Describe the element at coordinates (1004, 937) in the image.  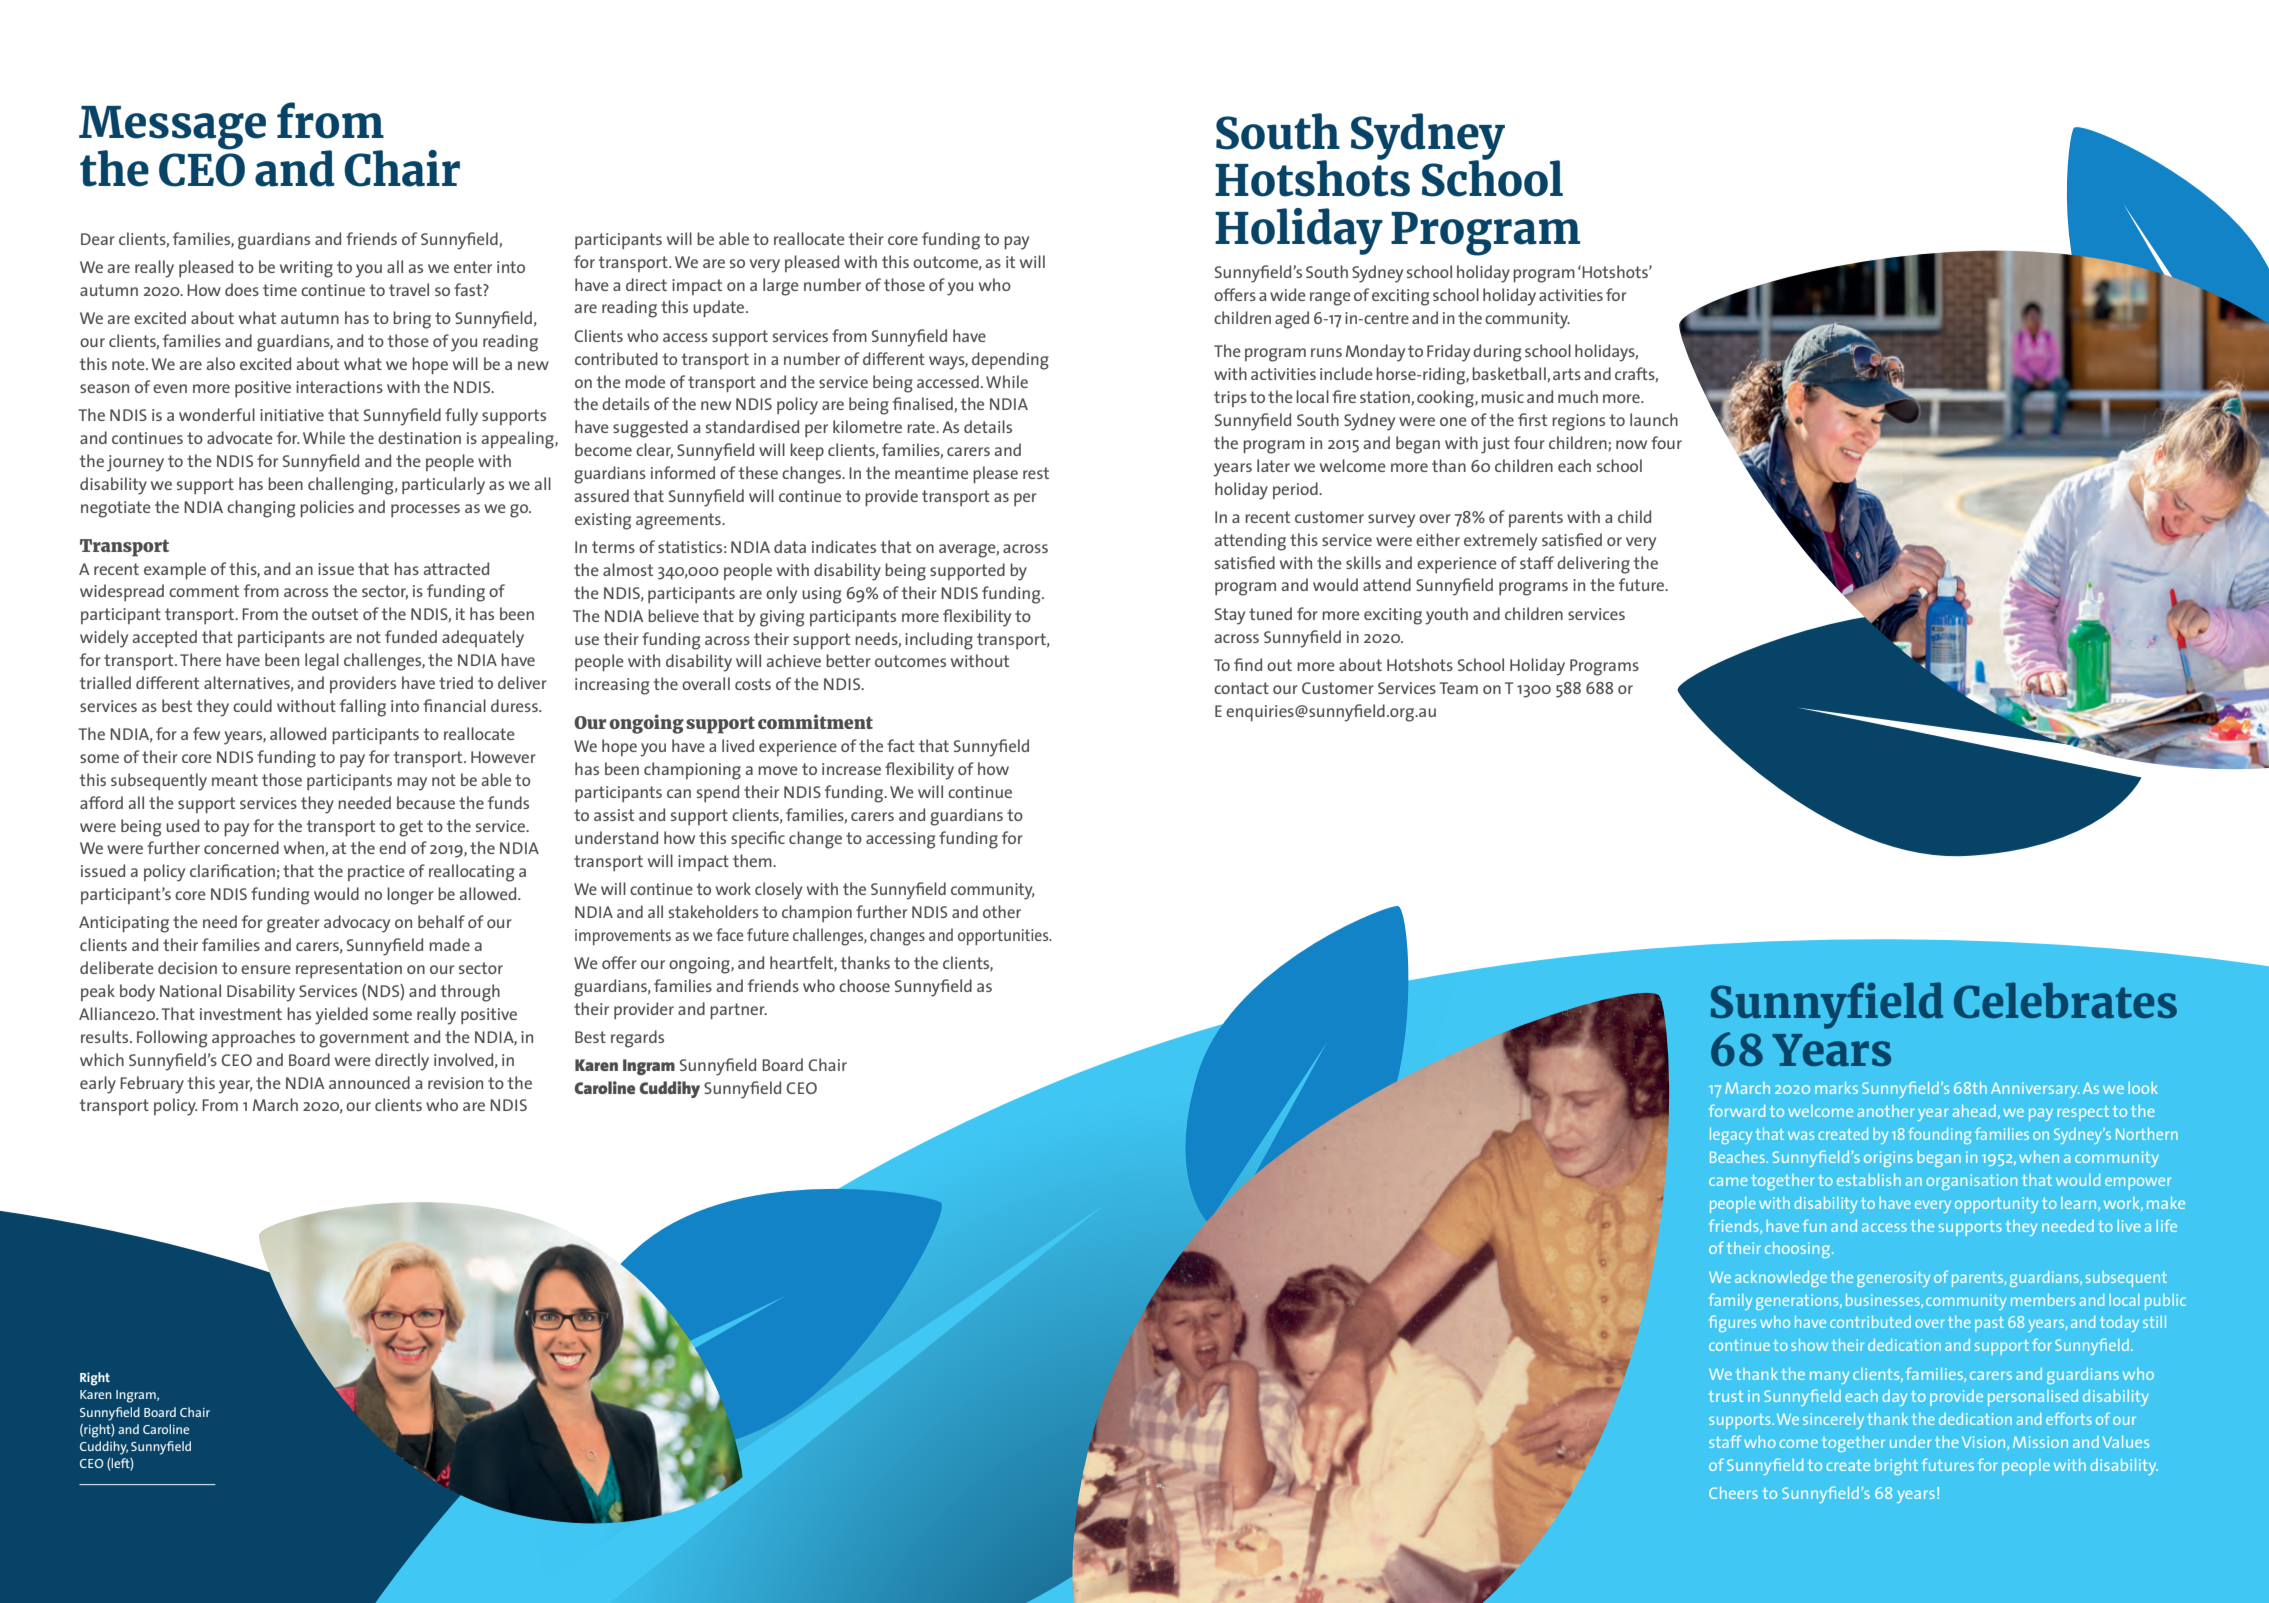
I see `opportunities` at that location.
